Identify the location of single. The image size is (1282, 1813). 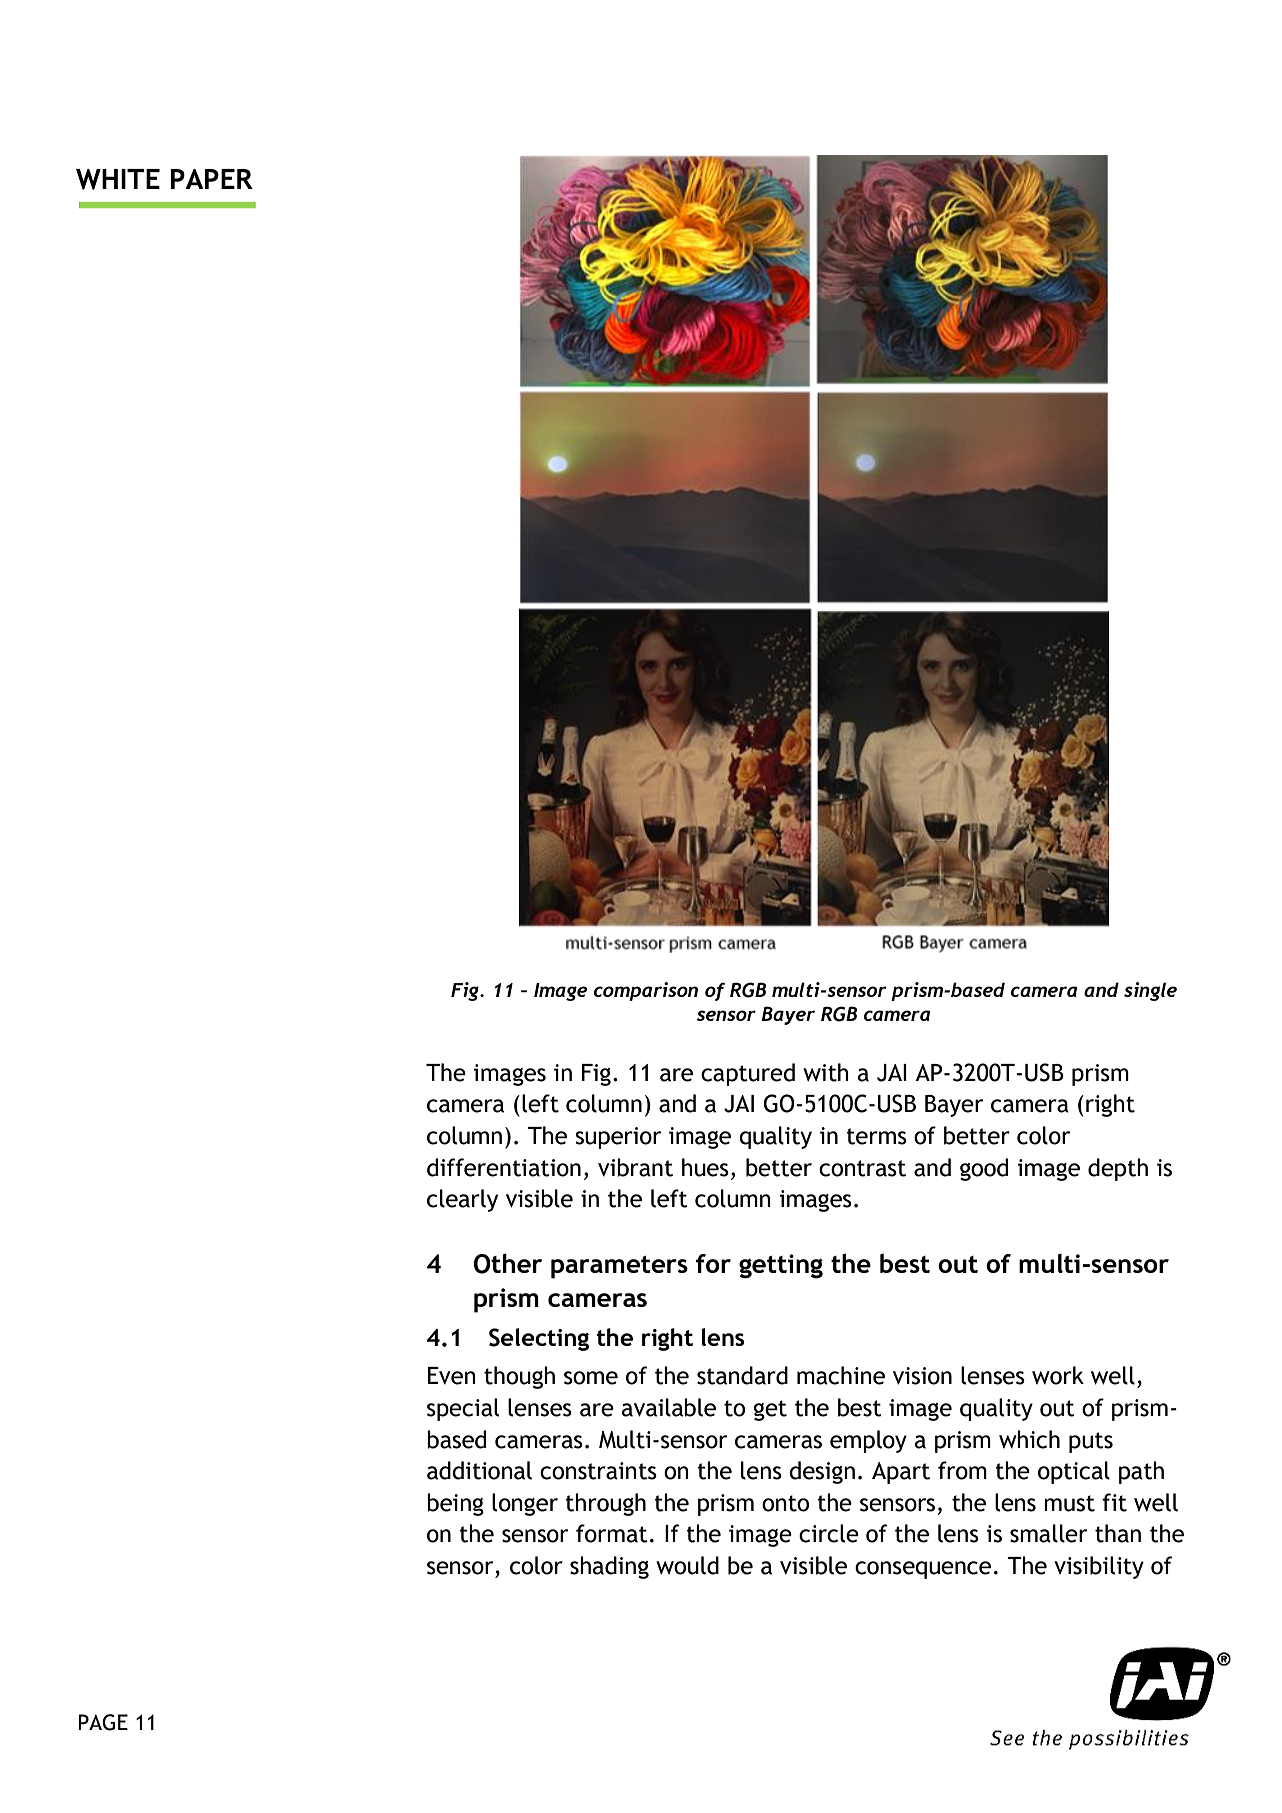
(1150, 991).
